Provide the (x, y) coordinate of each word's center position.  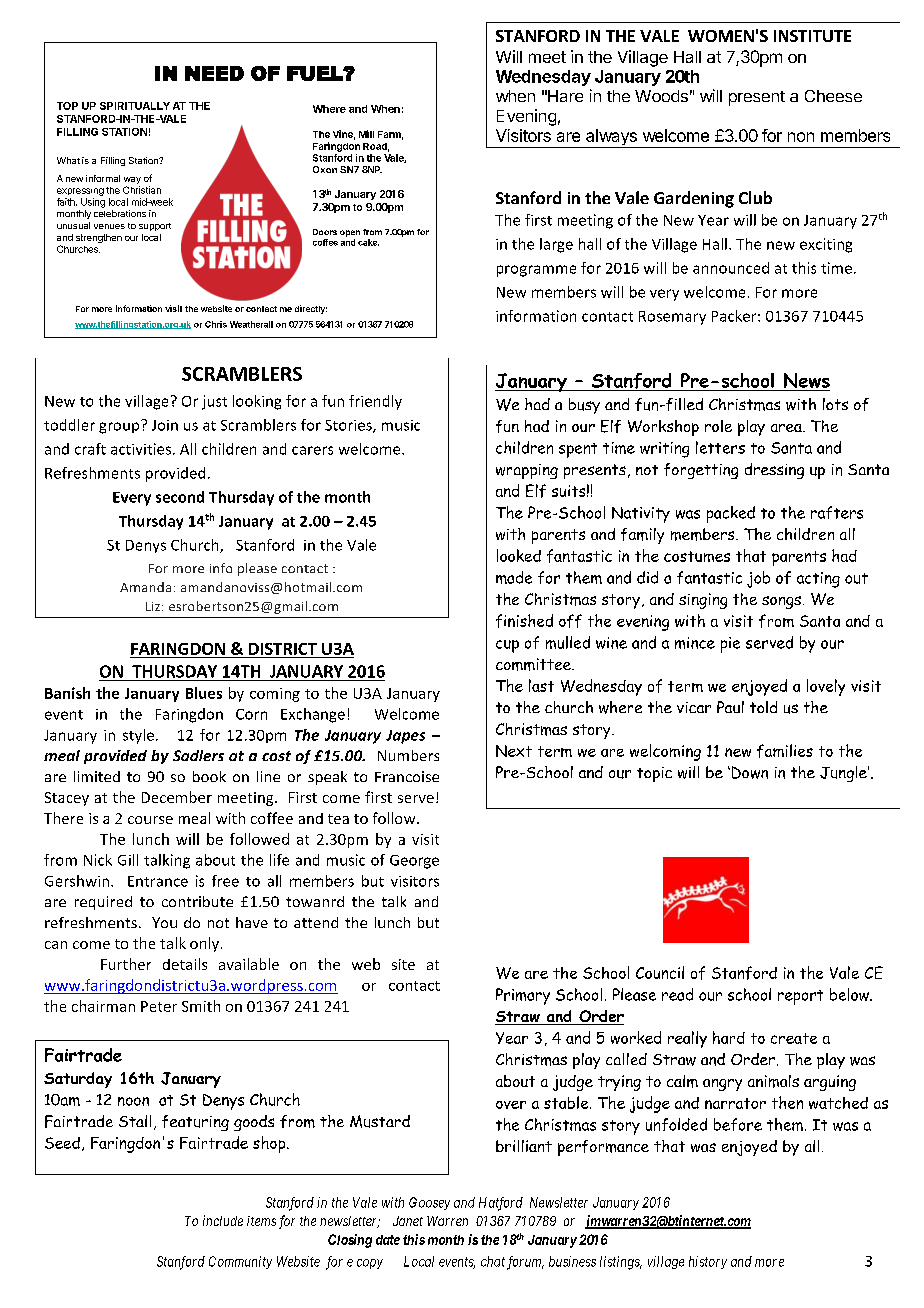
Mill (366, 134)
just (214, 402)
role (718, 426)
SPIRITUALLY (135, 106)
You (164, 922)
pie (730, 645)
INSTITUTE (812, 36)
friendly (375, 402)
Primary (523, 996)
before (738, 1124)
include (223, 1220)
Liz (153, 606)
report (800, 997)
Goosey (429, 1203)
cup (507, 646)
